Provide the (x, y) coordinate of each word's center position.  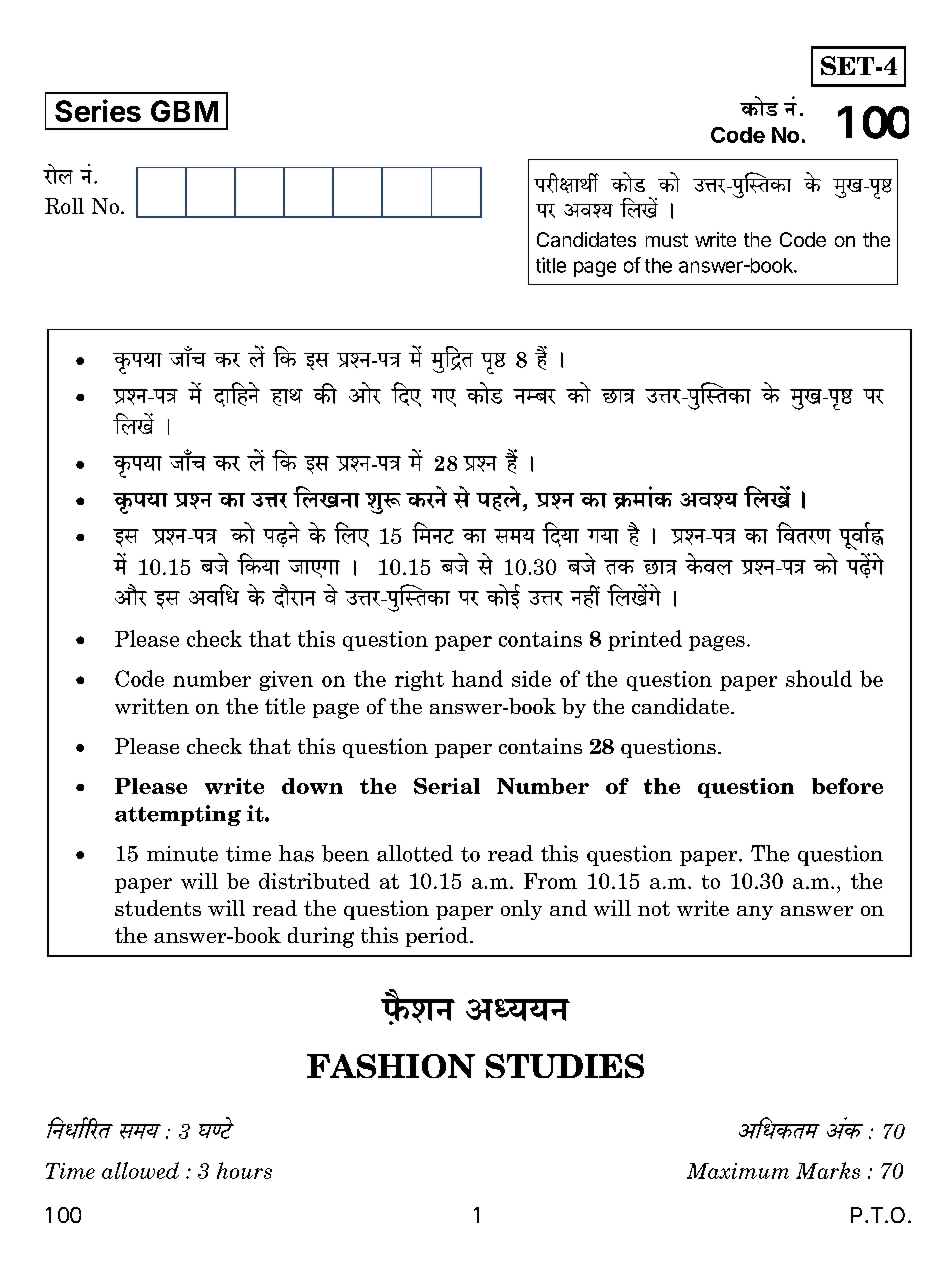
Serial (447, 786)
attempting (178, 815)
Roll (64, 206)
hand (477, 678)
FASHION (391, 1066)
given (286, 681)
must (667, 240)
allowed (140, 1170)
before (847, 786)
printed (645, 640)
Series (98, 110)
